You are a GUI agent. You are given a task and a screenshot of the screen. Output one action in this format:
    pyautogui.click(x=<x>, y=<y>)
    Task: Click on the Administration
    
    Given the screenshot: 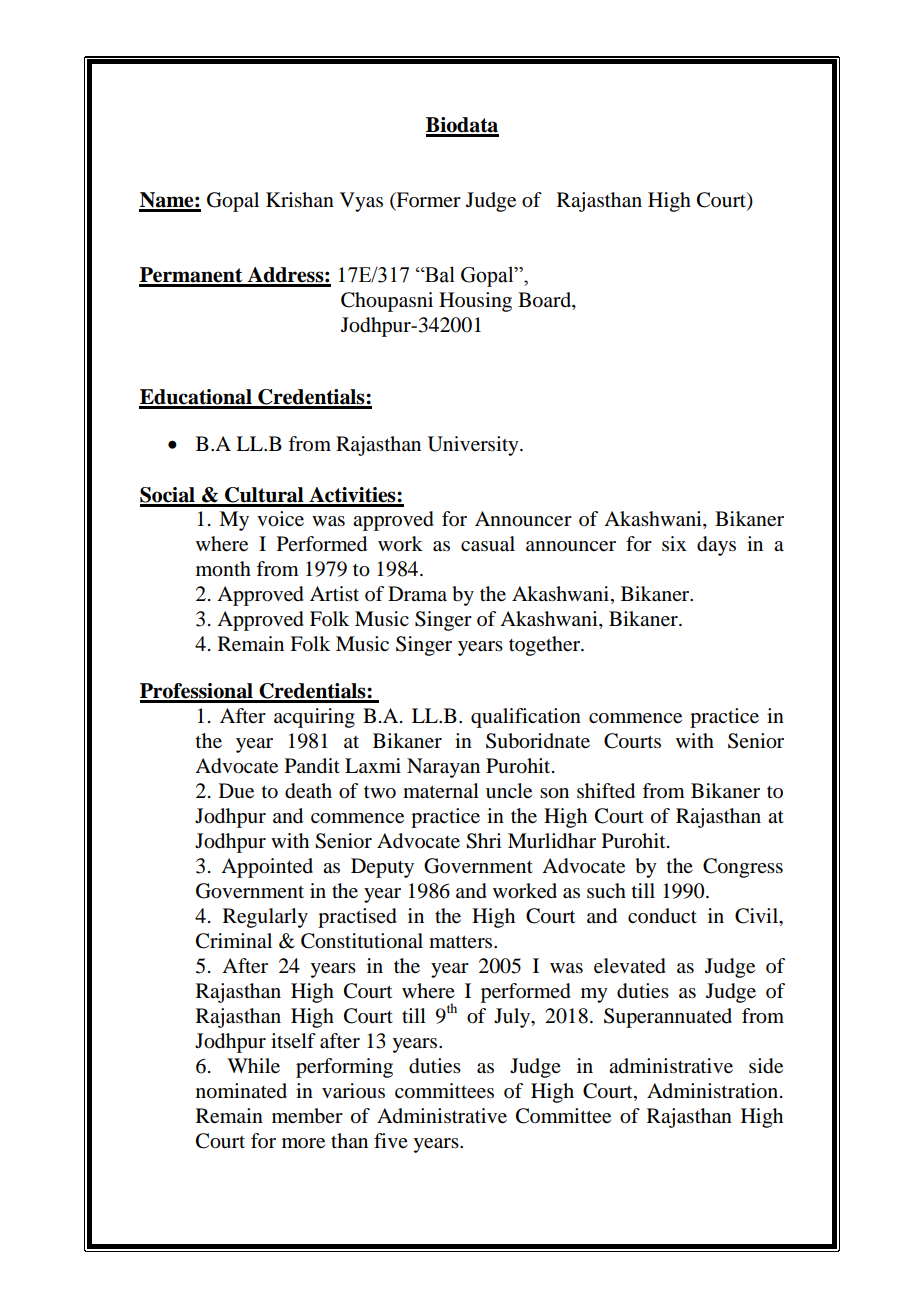 What is the action you would take?
    pyautogui.click(x=714, y=1091)
